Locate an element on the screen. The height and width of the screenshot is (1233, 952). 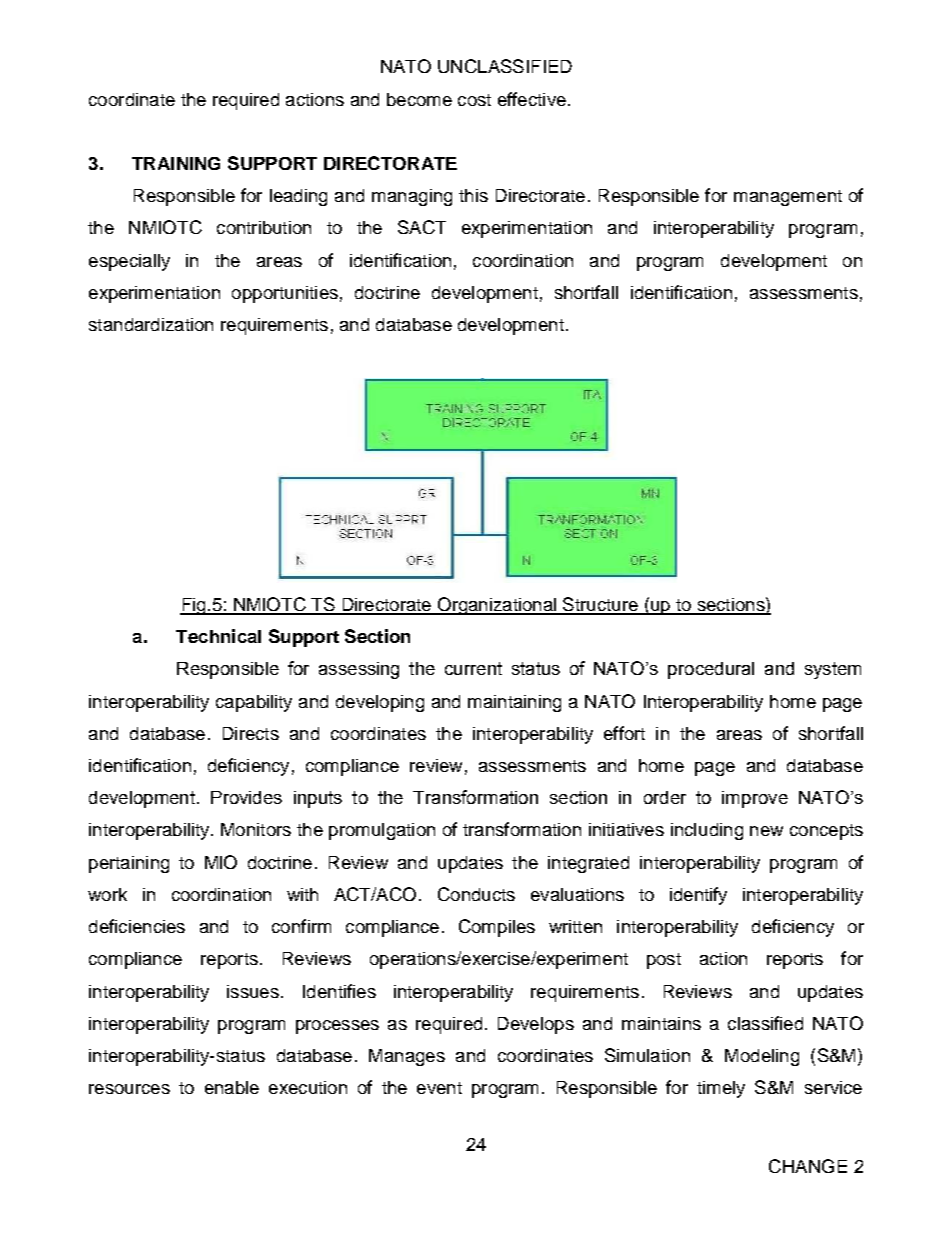
deficiencies is located at coordinates (137, 926).
